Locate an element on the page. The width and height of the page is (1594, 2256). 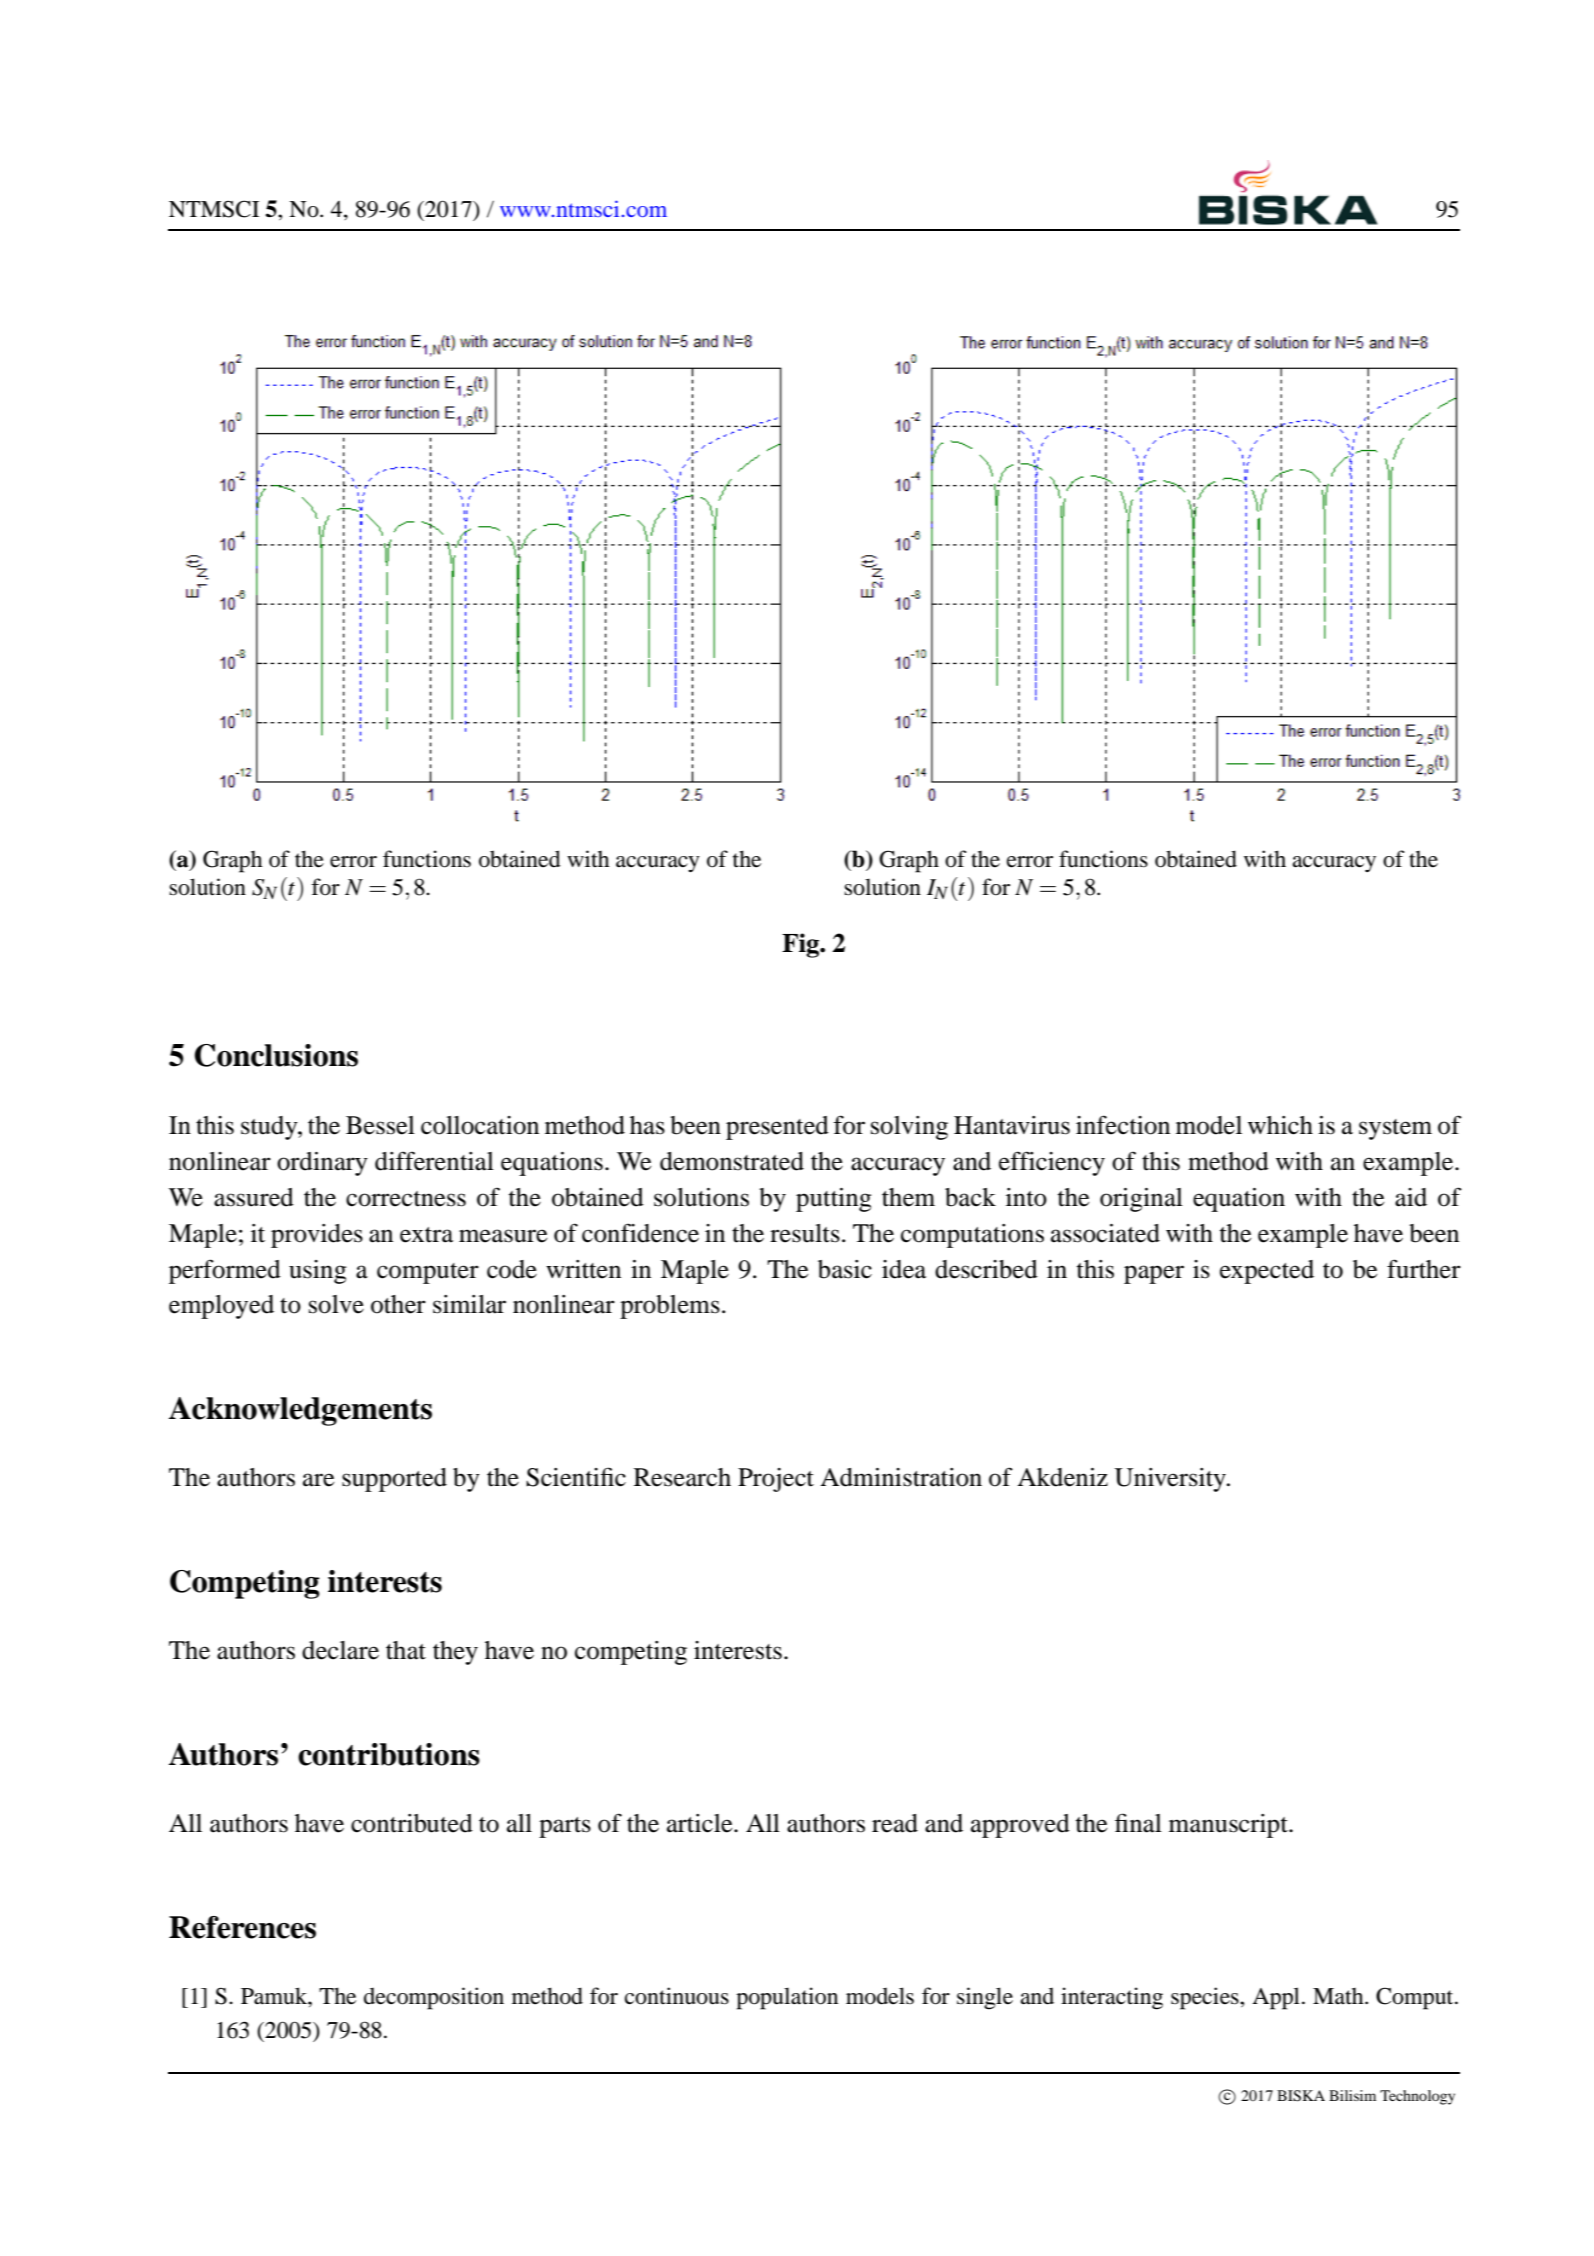
population is located at coordinates (787, 1998).
